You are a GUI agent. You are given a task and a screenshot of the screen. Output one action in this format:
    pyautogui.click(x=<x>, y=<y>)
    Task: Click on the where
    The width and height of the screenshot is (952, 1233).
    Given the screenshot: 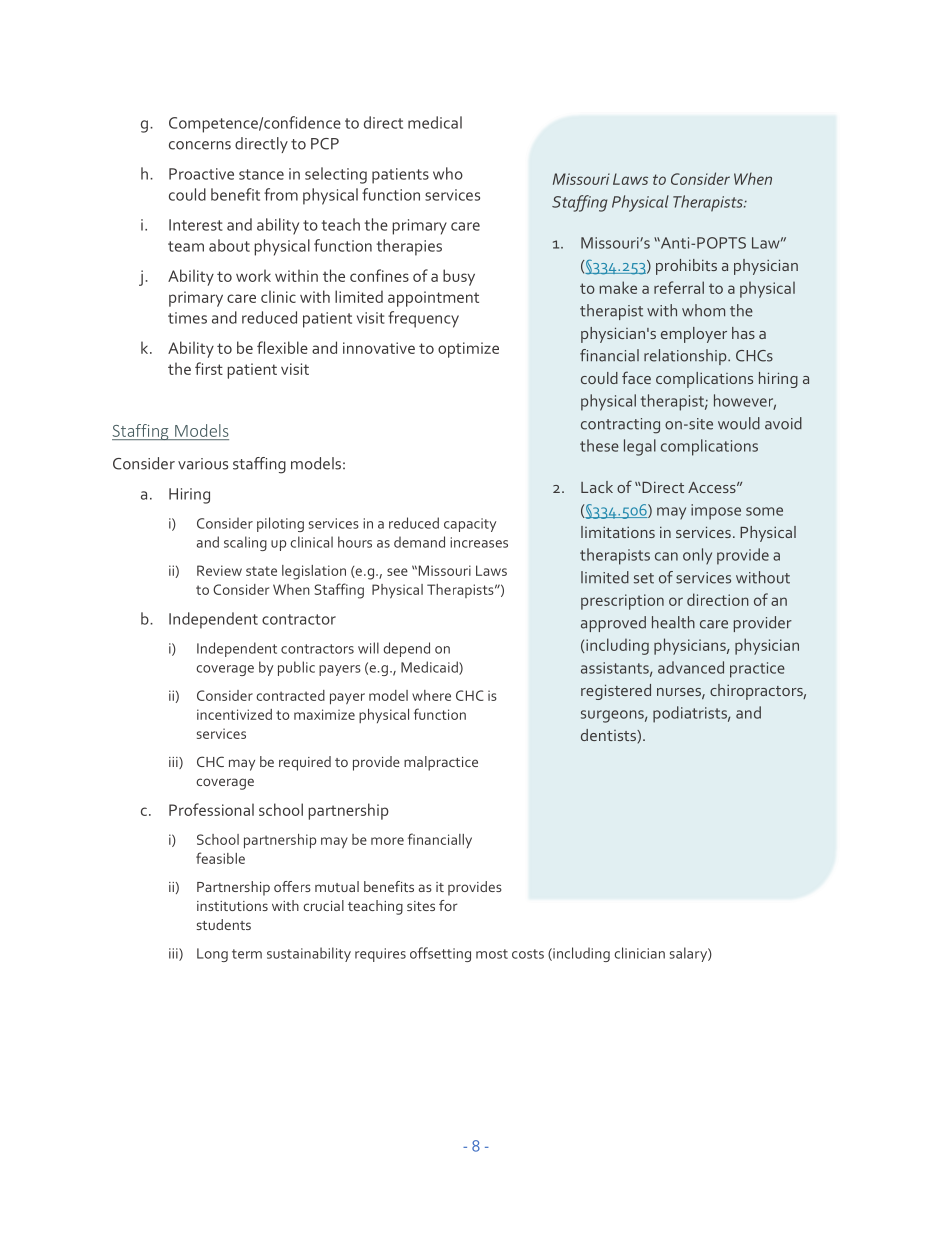 What is the action you would take?
    pyautogui.click(x=431, y=695)
